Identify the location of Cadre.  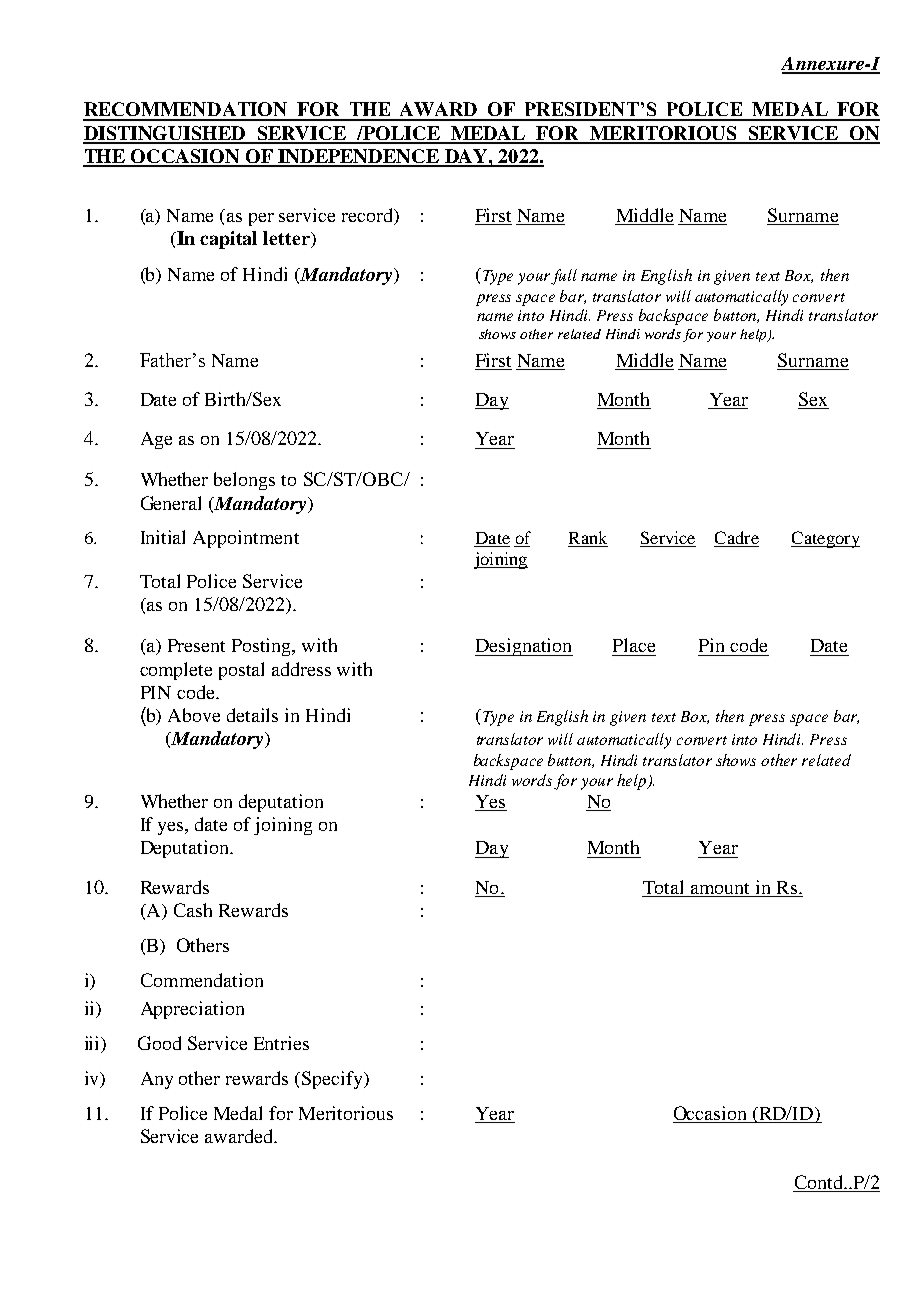
(737, 537).
